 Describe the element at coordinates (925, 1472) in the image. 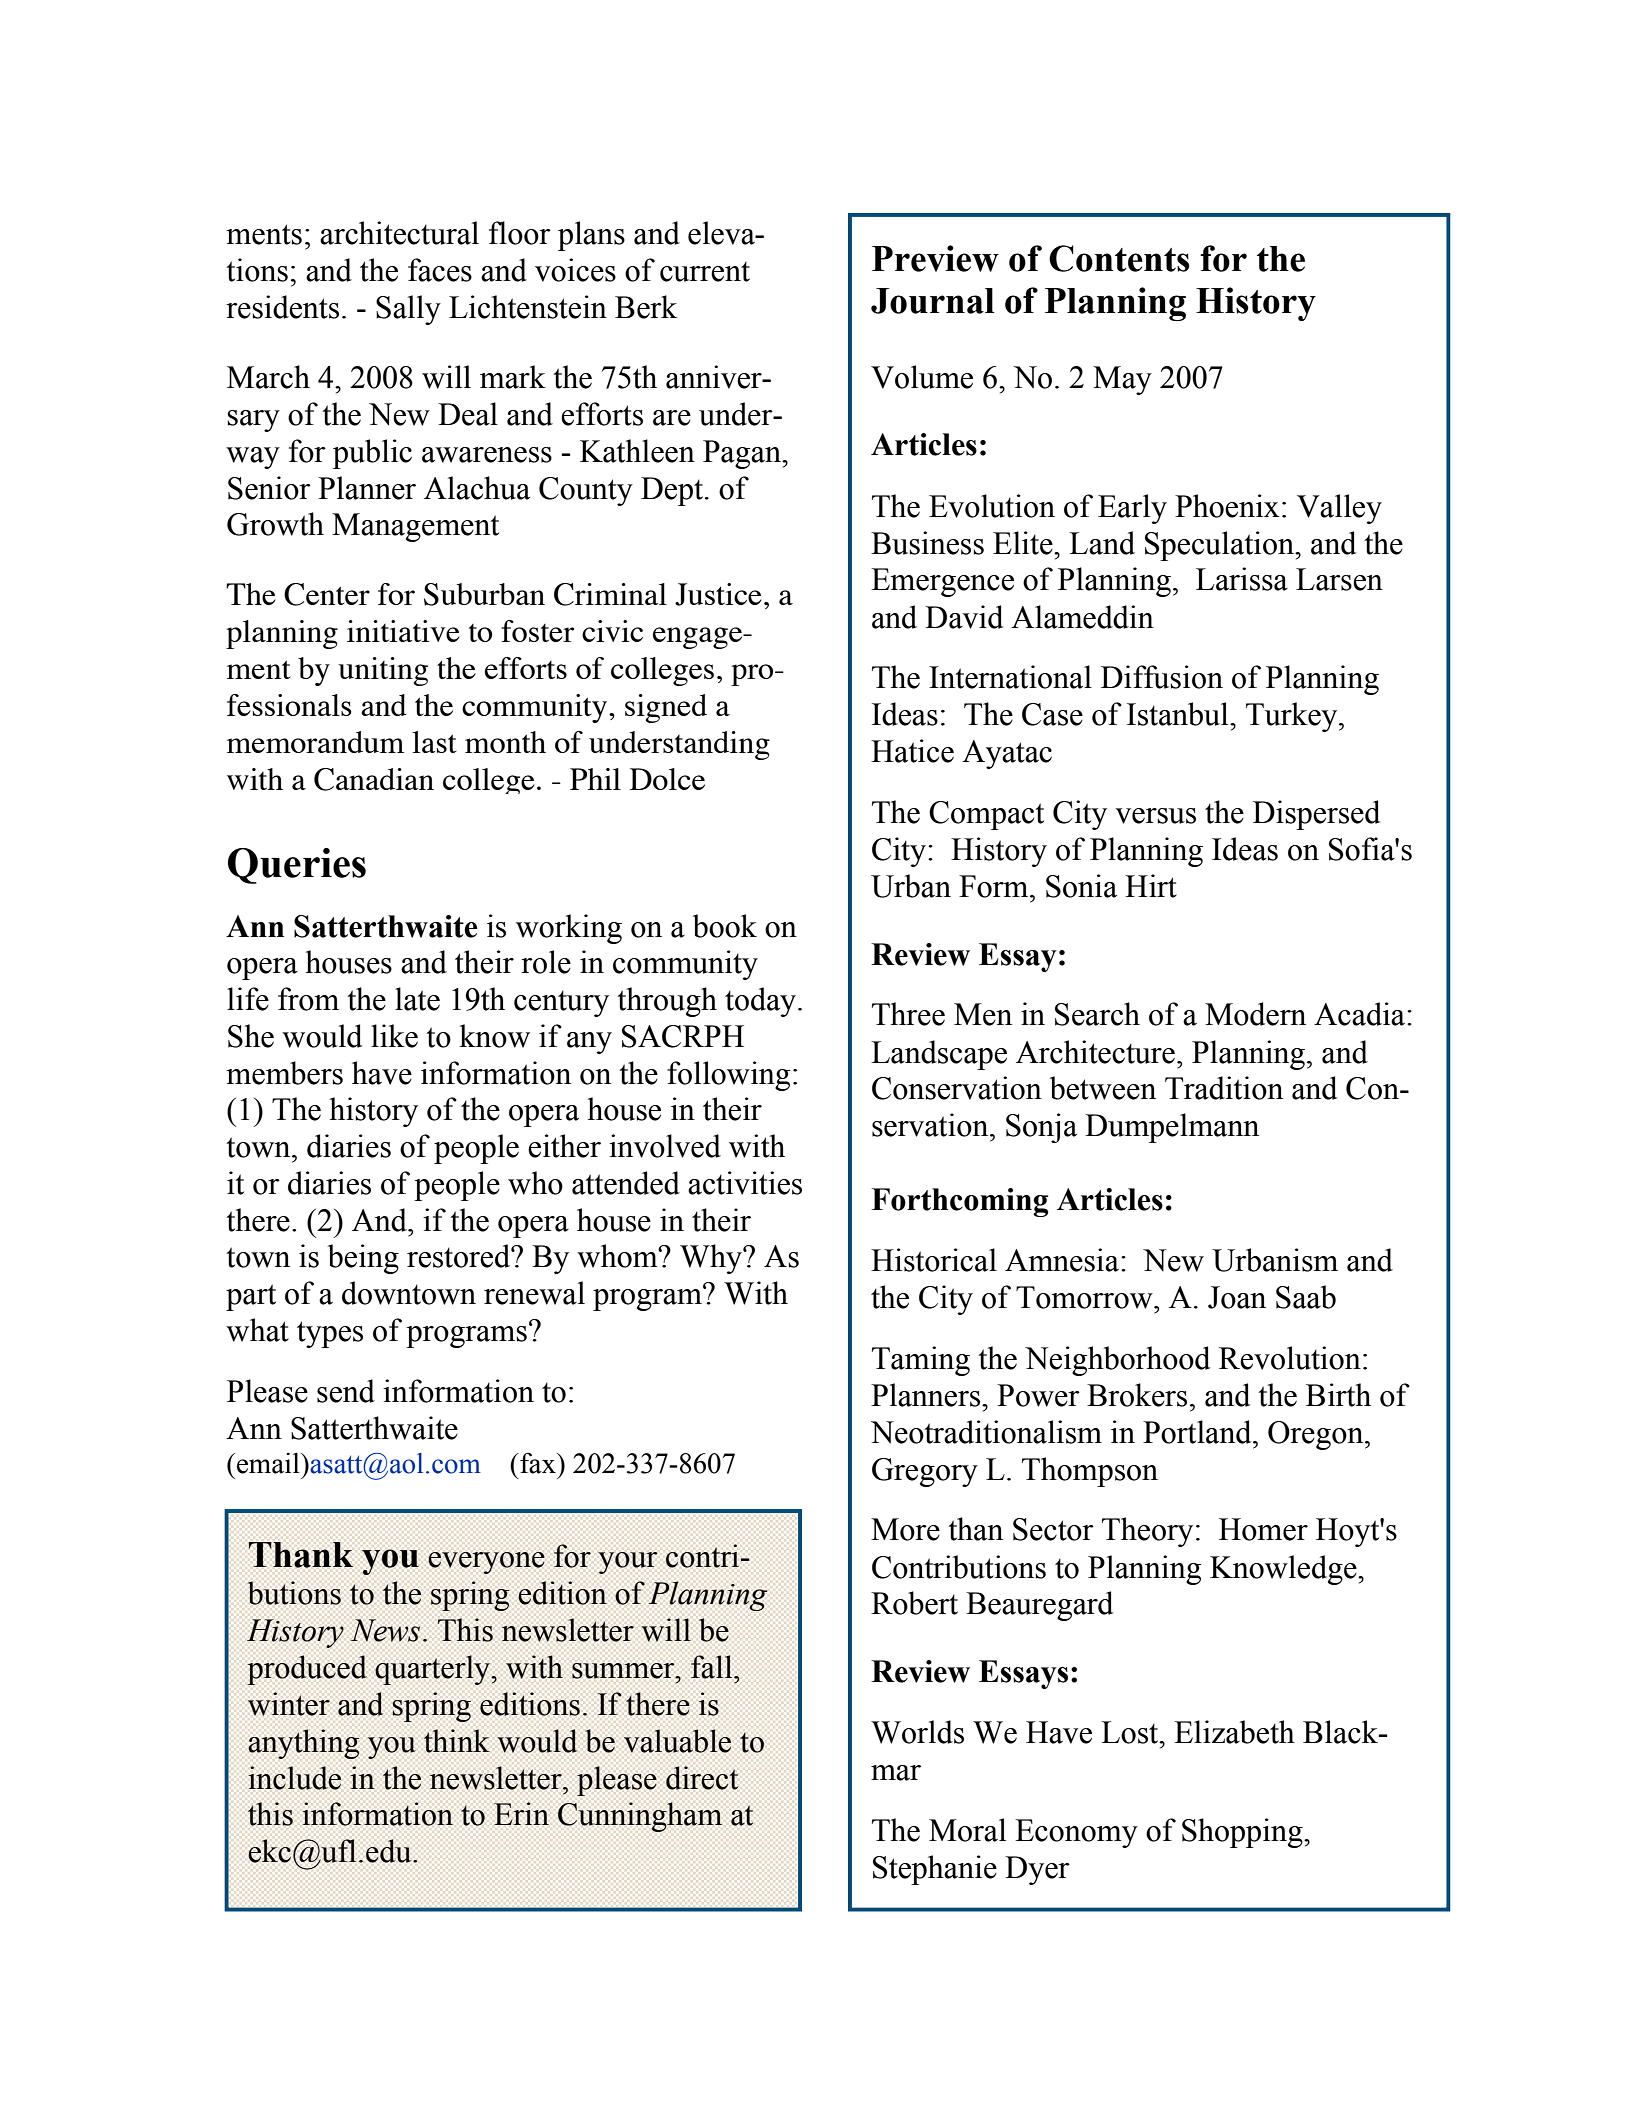

I see `Gregory` at that location.
